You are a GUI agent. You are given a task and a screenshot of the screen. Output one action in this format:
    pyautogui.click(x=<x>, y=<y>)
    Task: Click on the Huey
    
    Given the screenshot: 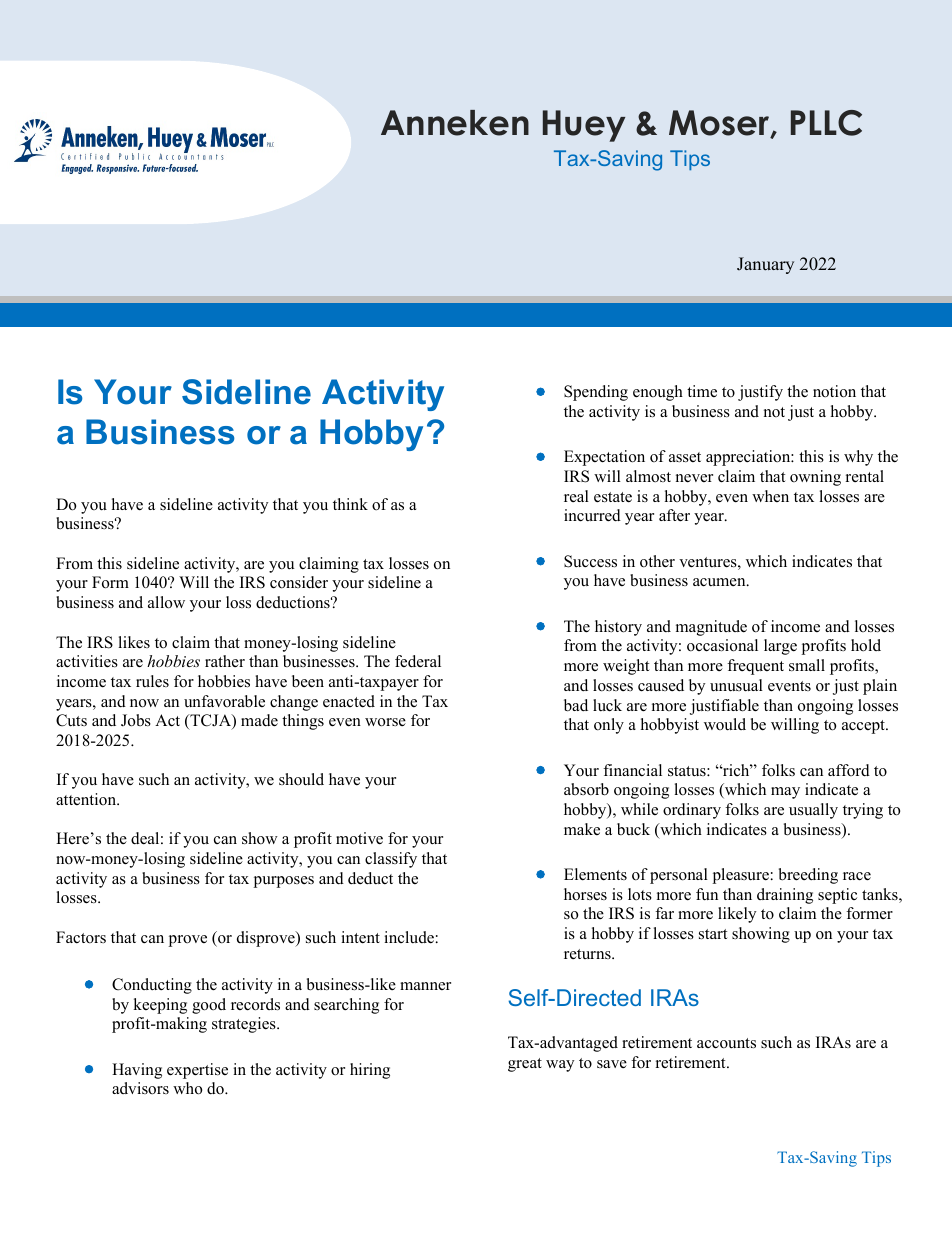 What is the action you would take?
    pyautogui.click(x=584, y=126)
